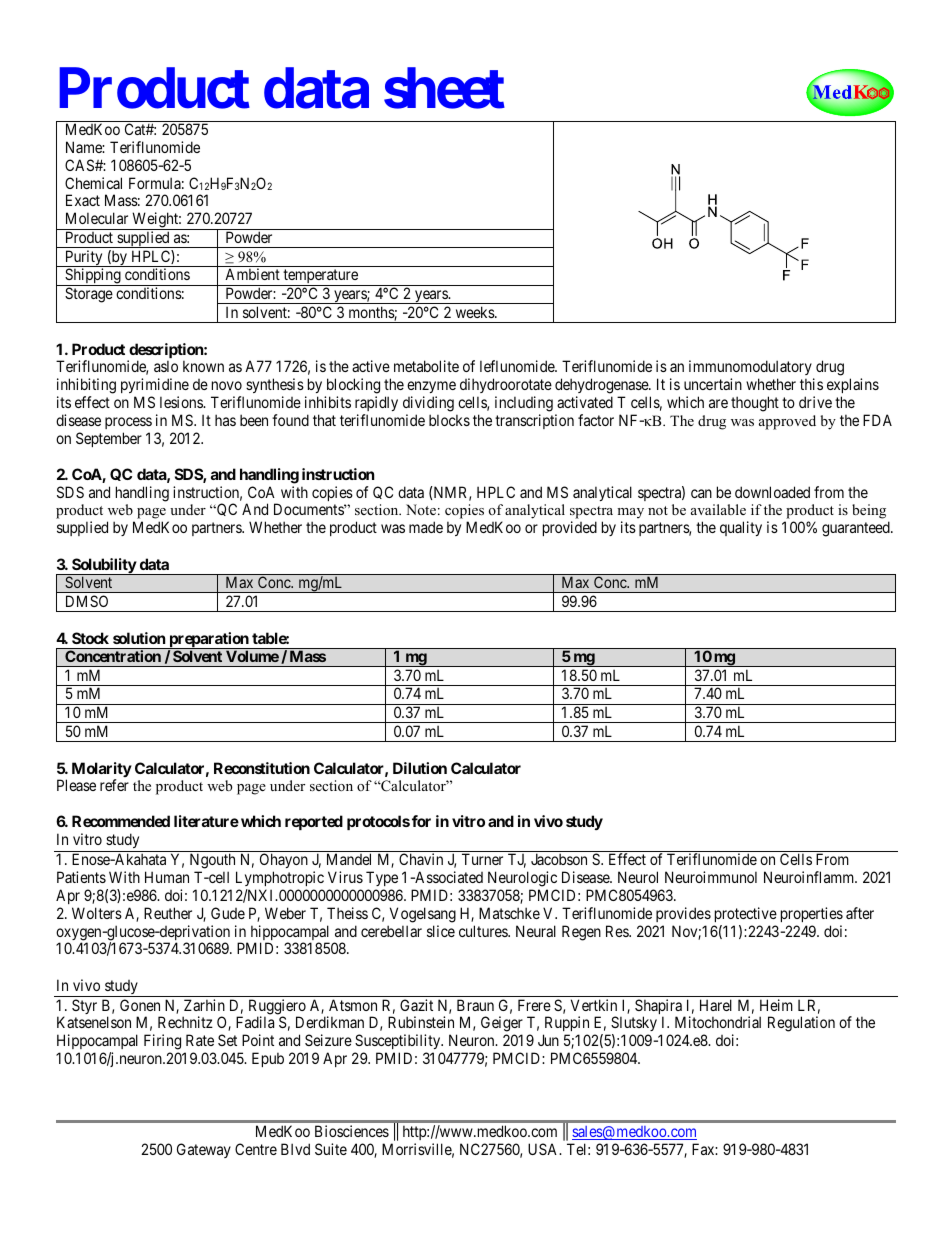 This screenshot has height=1233, width=952. What do you see at coordinates (204, 1150) in the screenshot?
I see `Gateway` at bounding box center [204, 1150].
